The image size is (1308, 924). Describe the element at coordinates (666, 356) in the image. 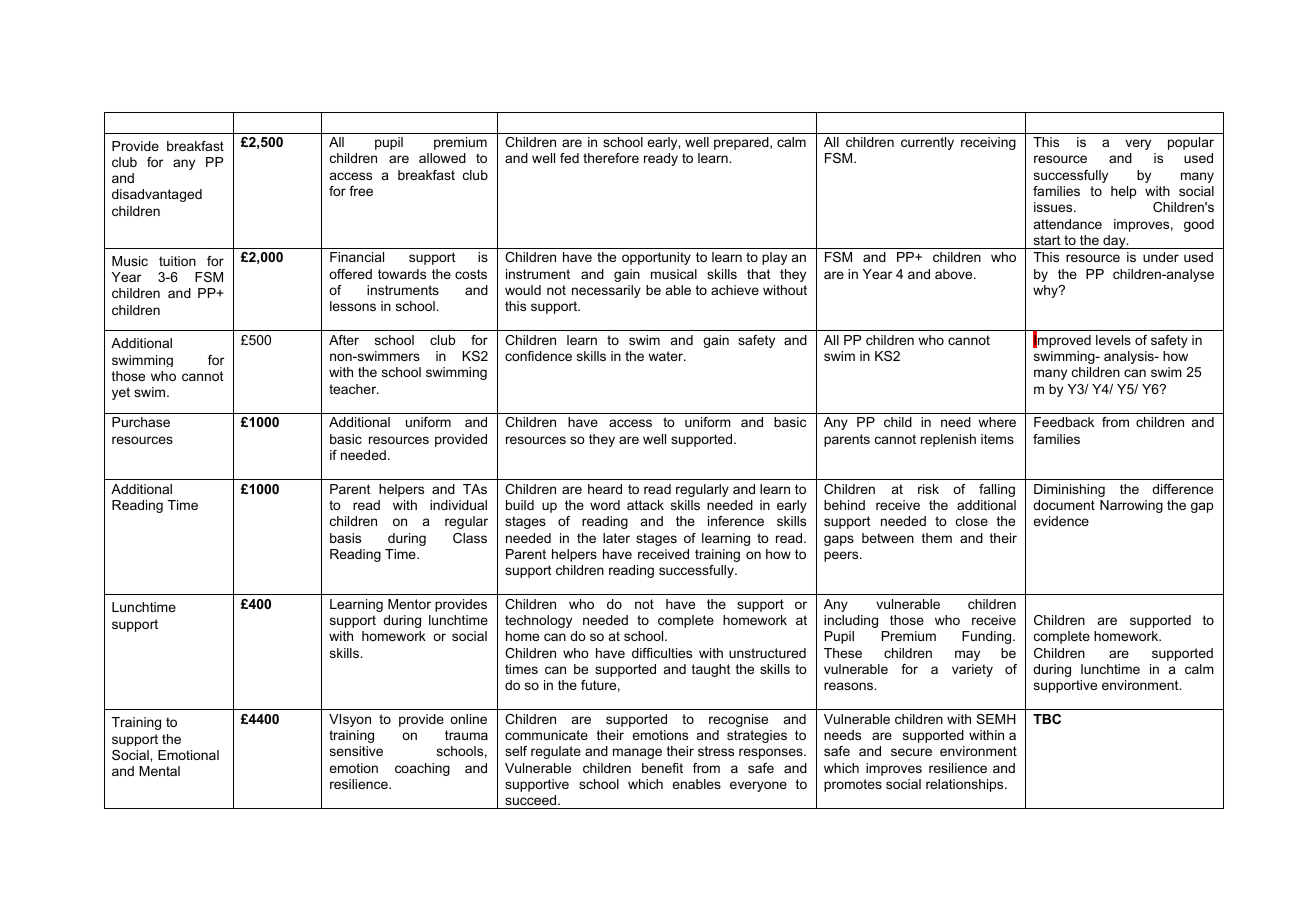

I see `water` at that location.
